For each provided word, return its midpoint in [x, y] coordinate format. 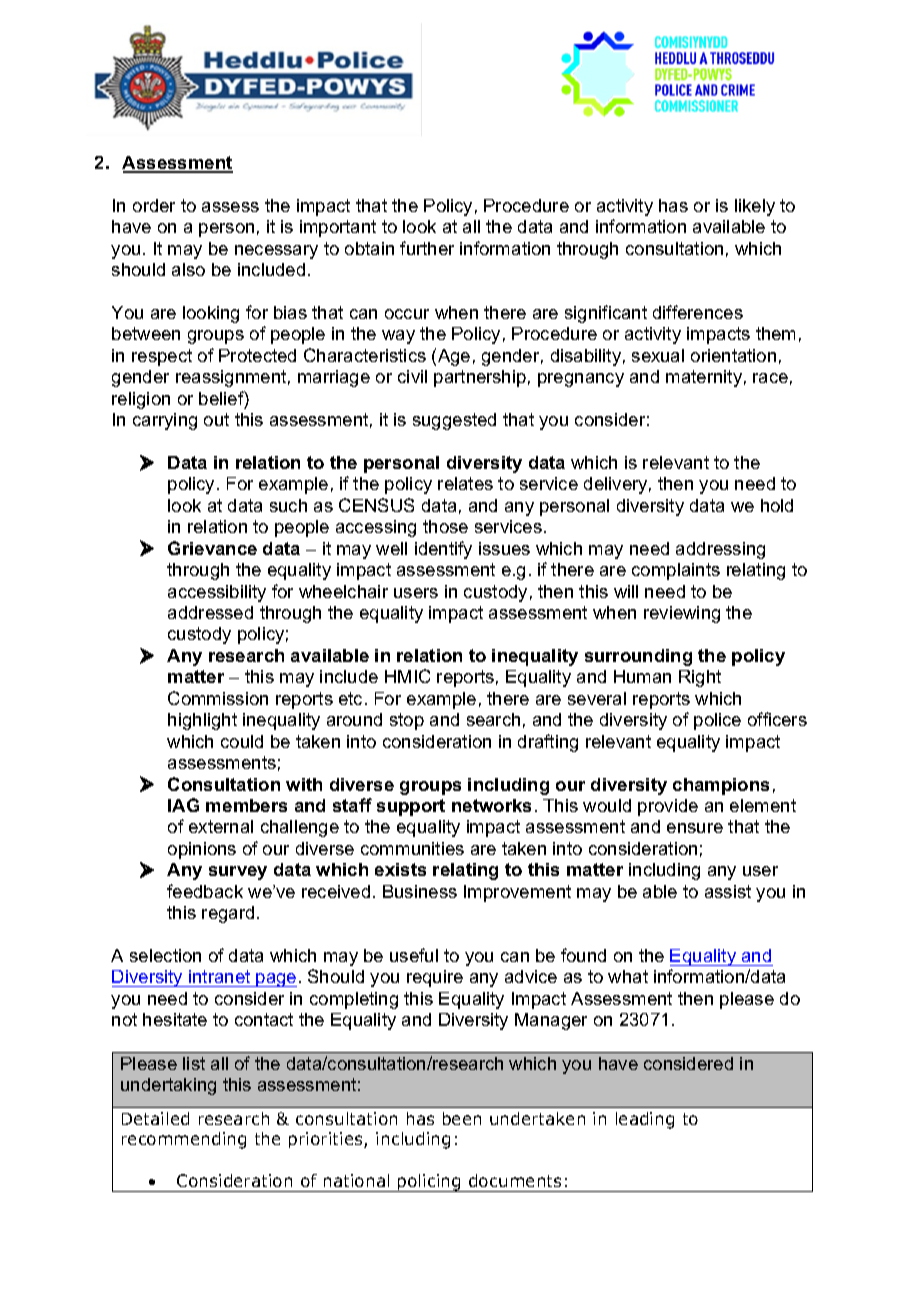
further [427, 248]
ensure [695, 828]
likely [755, 207]
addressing [720, 550]
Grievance [212, 548]
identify [443, 550]
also [188, 269]
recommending [184, 1140]
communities [412, 848]
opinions [202, 850]
